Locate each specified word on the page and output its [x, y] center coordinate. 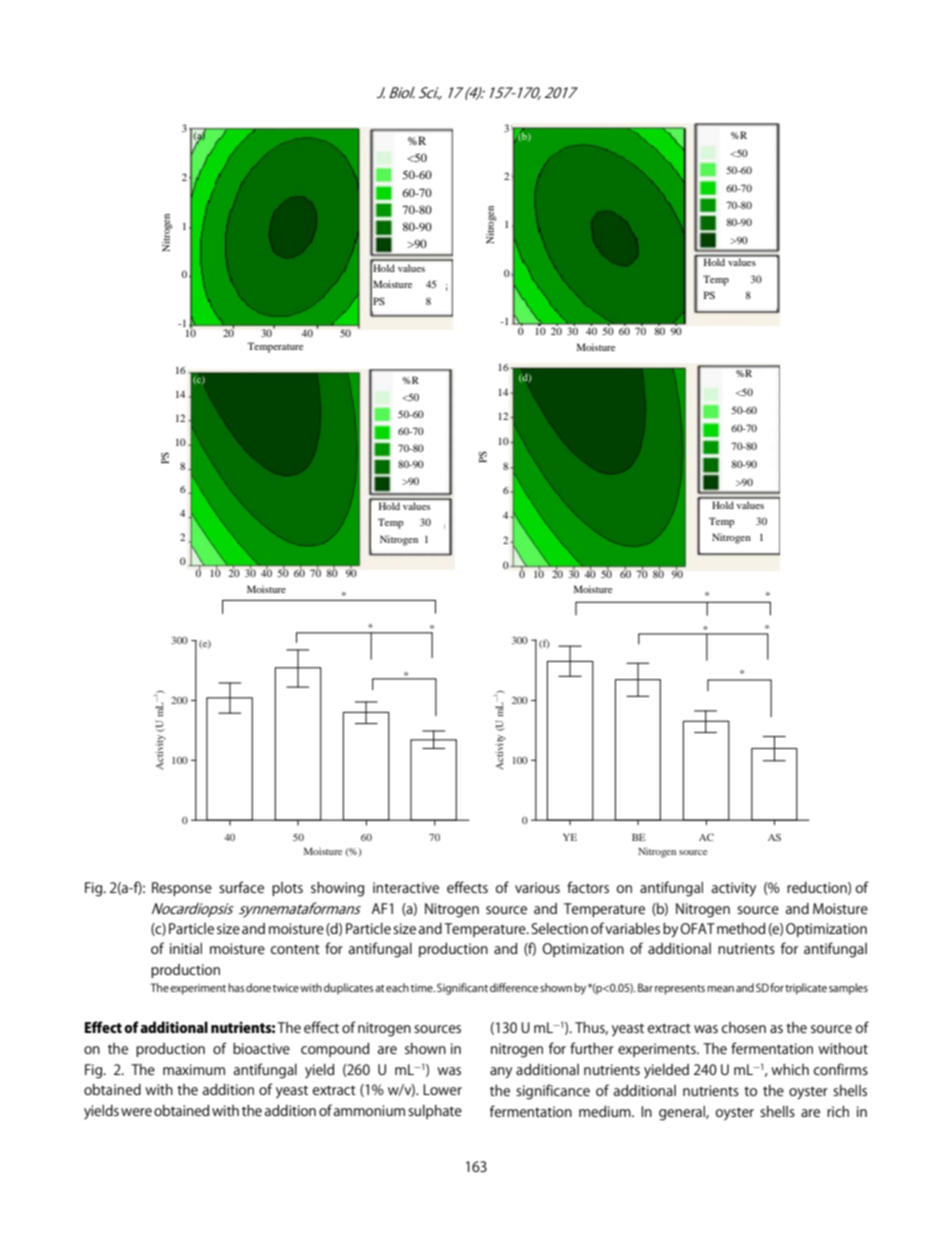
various [537, 887]
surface [241, 887]
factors [588, 887]
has [236, 987]
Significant [462, 989]
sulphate [435, 1112]
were [136, 1112]
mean [720, 989]
